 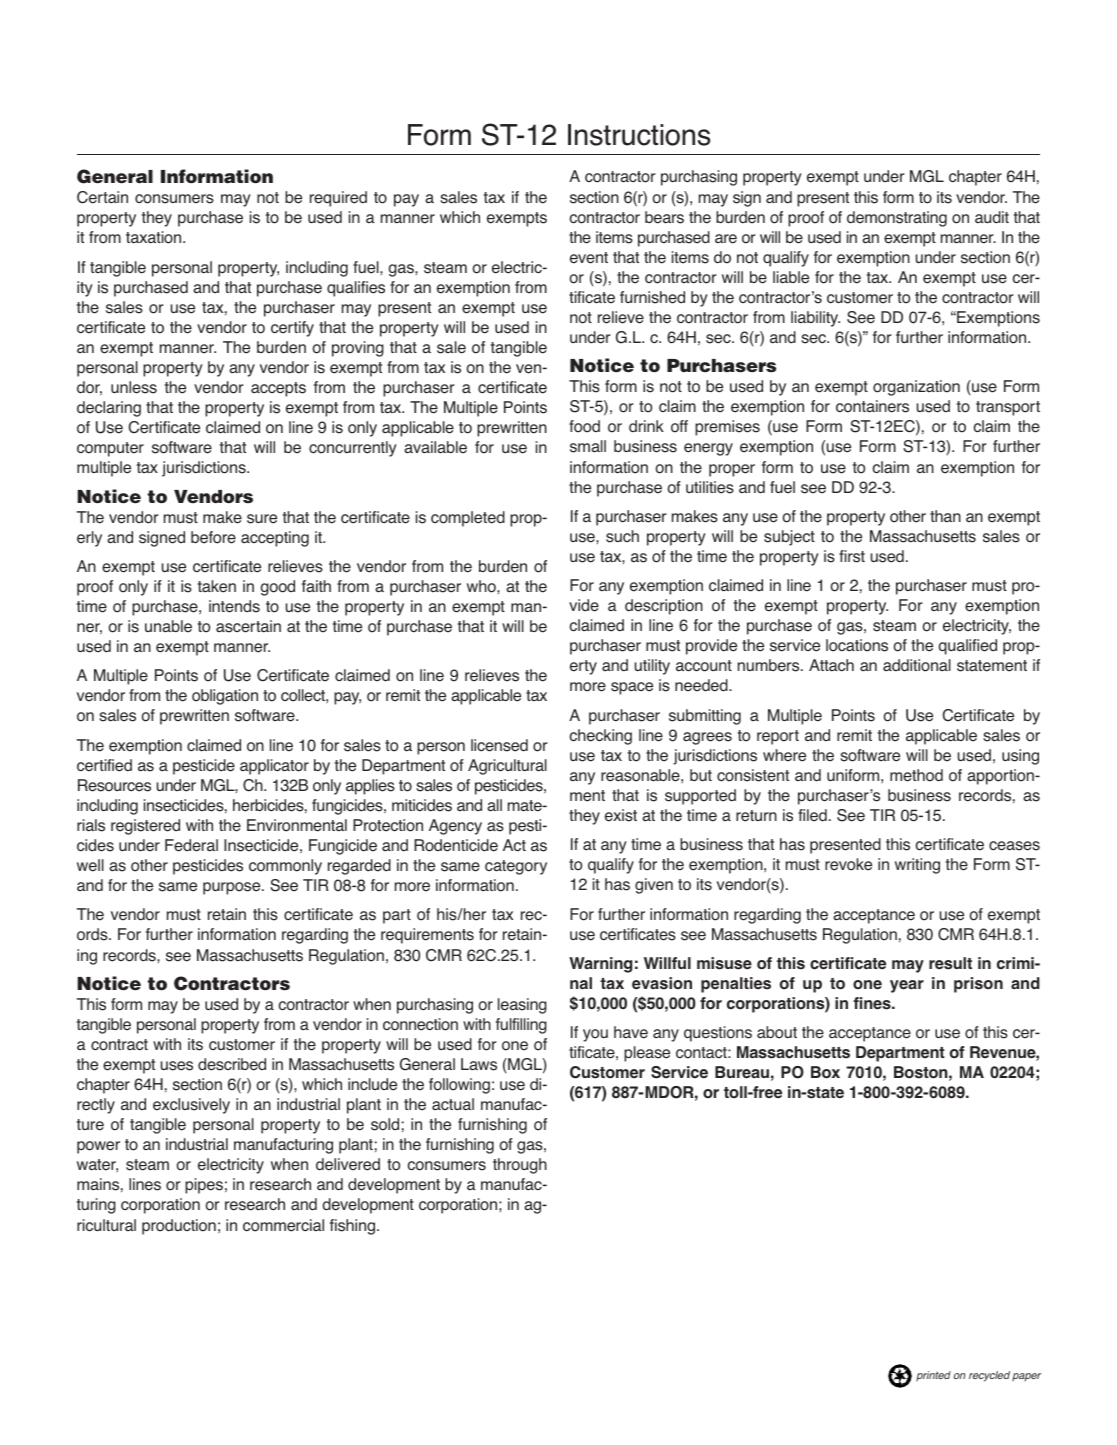 I want to click on Instructions, so click(x=639, y=135).
